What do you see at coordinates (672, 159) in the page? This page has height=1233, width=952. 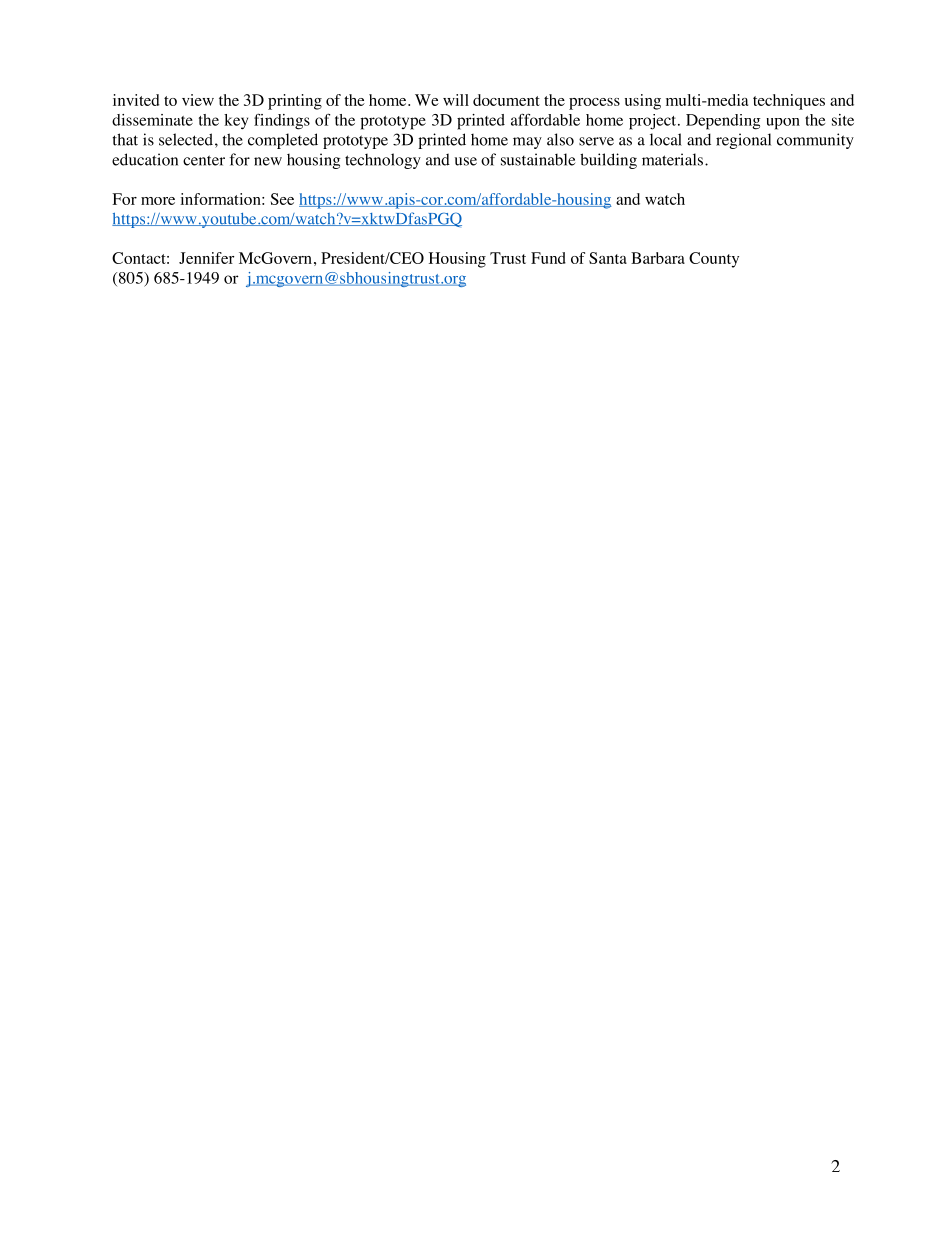 I see `materials` at bounding box center [672, 159].
